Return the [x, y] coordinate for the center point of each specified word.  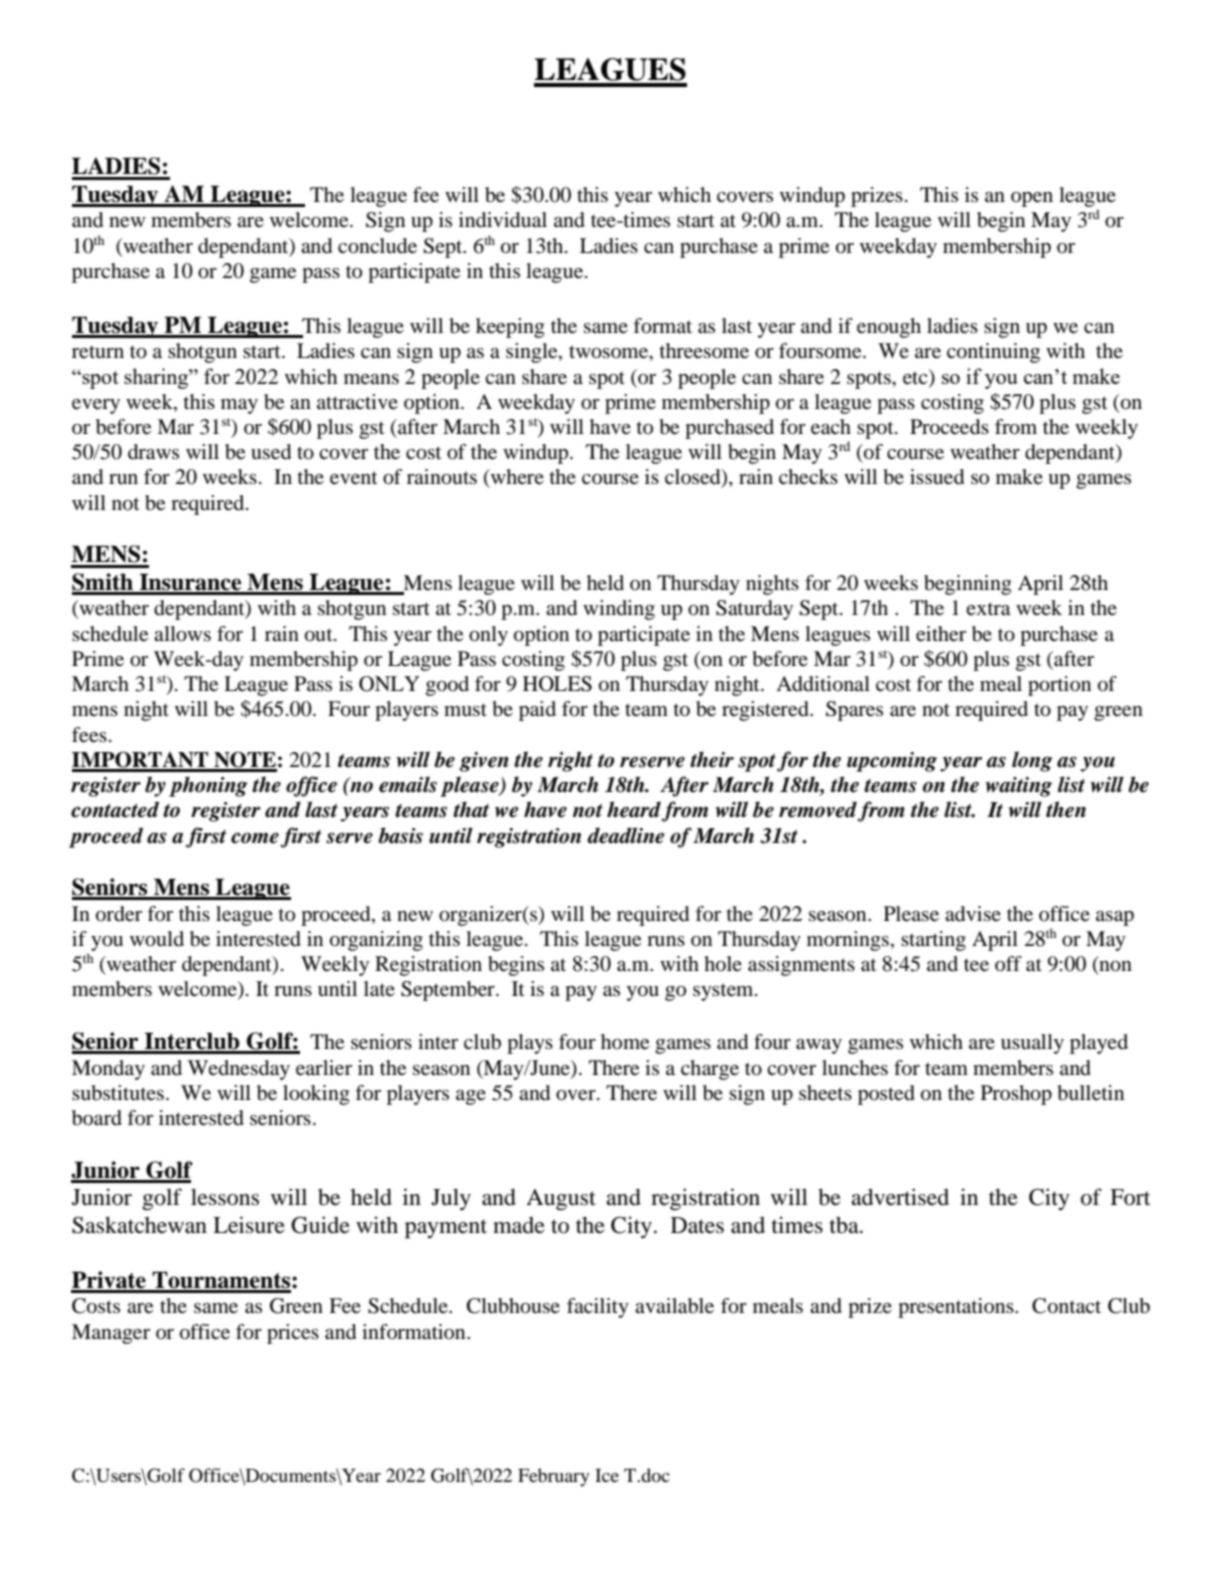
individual [503, 220]
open [1032, 199]
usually [1032, 1044]
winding [619, 610]
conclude [377, 246]
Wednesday [239, 1070]
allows [182, 634]
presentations [957, 1308]
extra [988, 609]
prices [293, 1334]
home [625, 1042]
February [554, 1477]
